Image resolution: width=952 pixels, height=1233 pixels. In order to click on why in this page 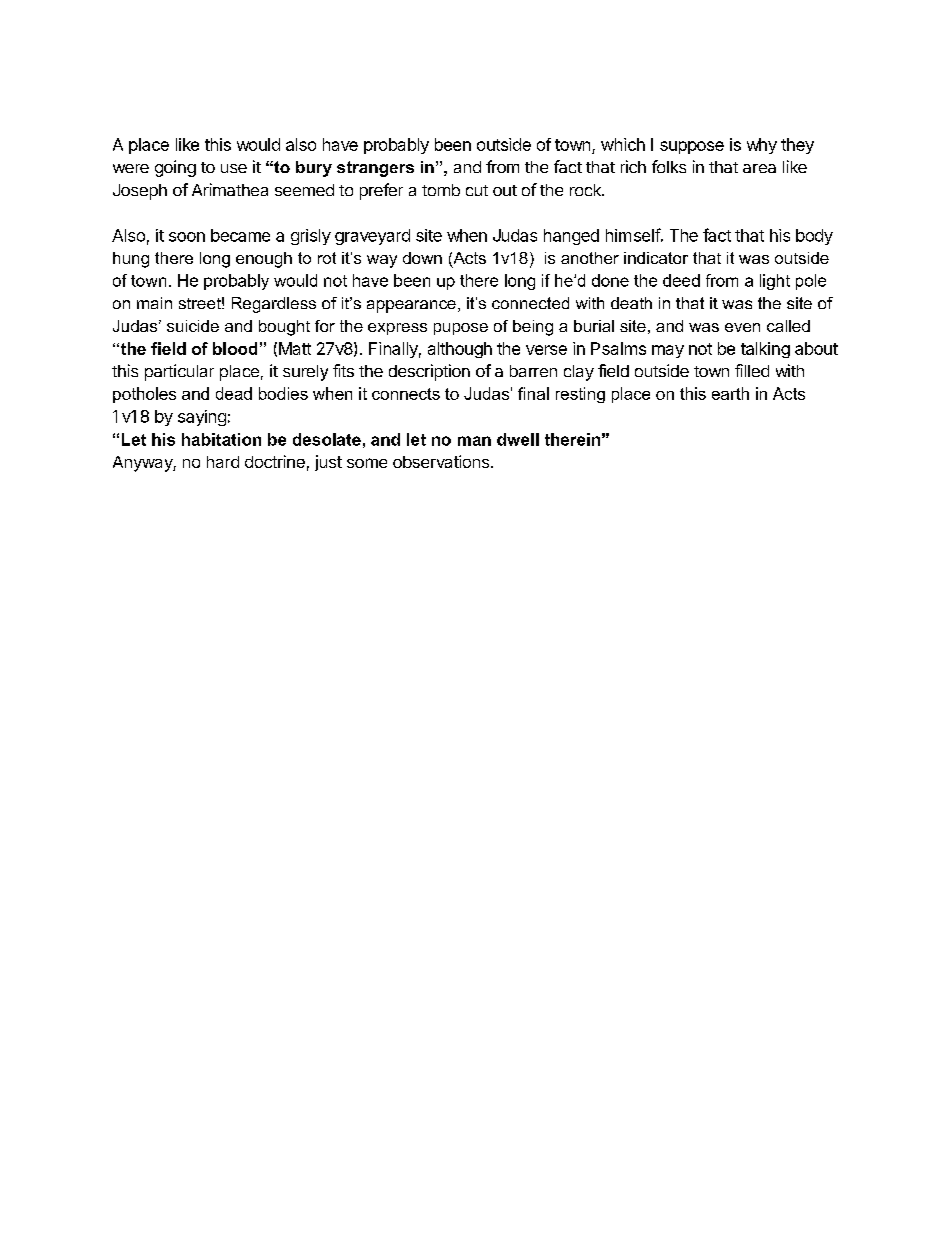, I will do `click(762, 146)`.
